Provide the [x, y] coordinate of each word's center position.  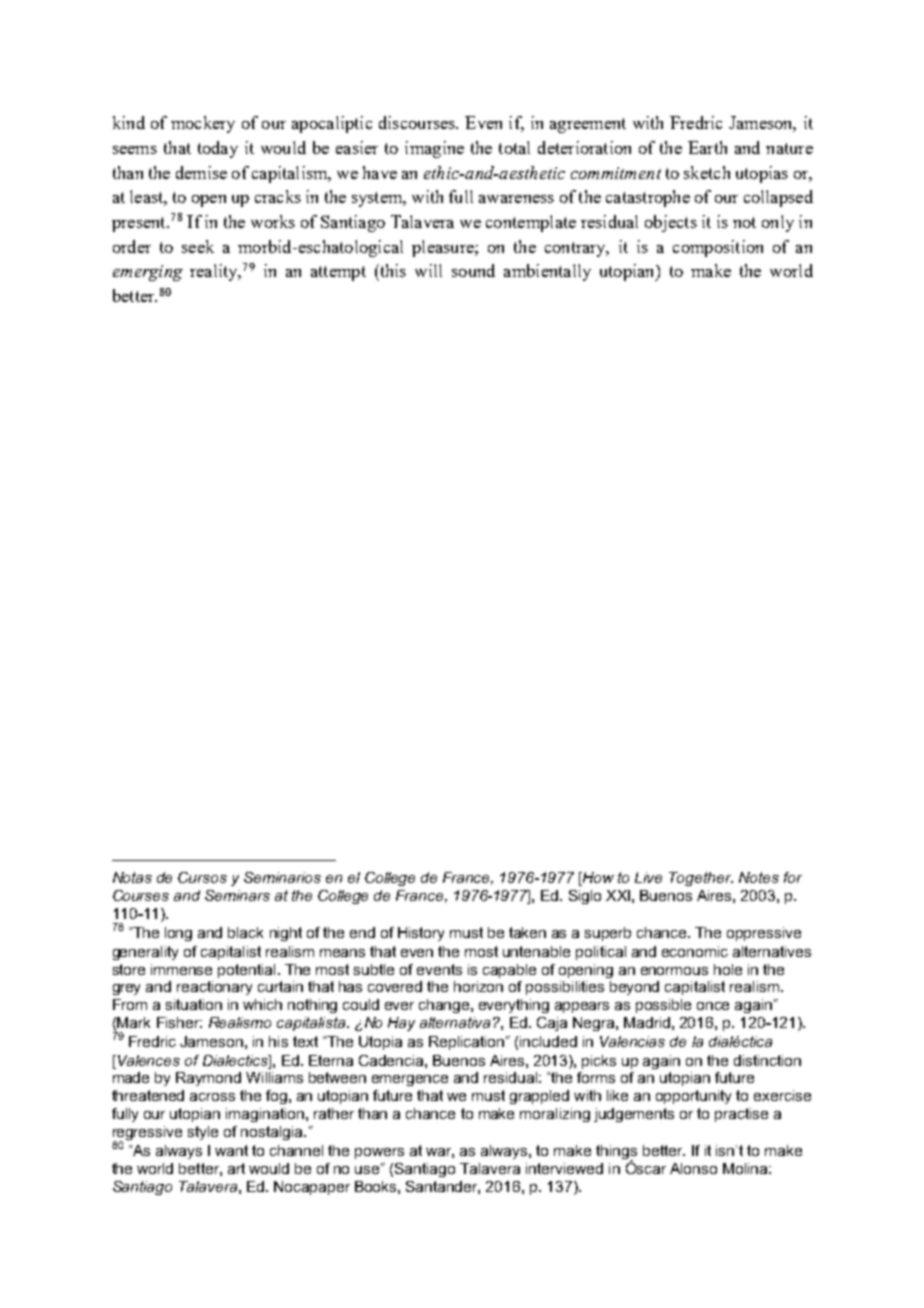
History [421, 934]
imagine [434, 149]
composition [718, 248]
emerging [148, 273]
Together [701, 879]
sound [473, 270]
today [218, 149]
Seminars [237, 895]
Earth [707, 147]
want [231, 1150]
